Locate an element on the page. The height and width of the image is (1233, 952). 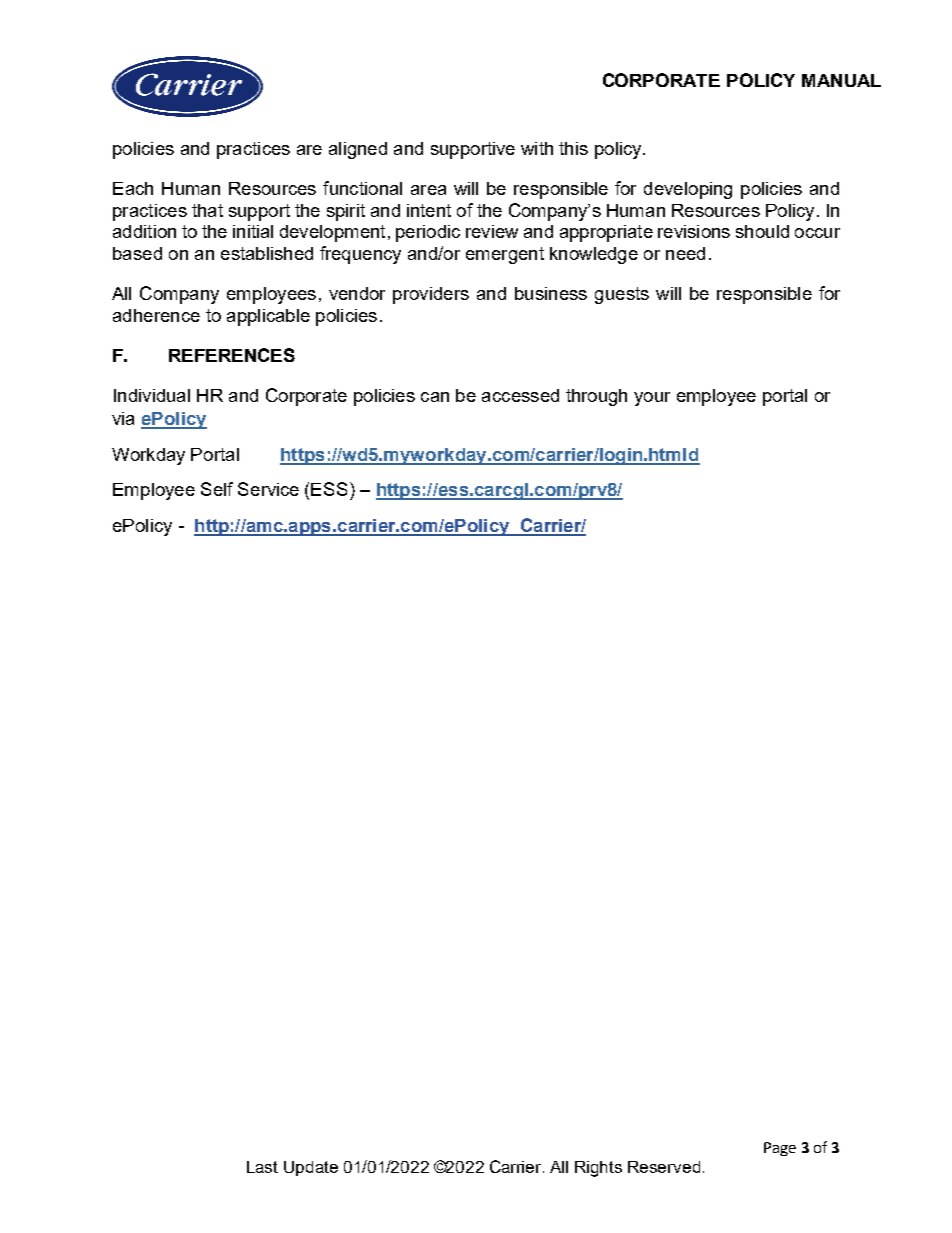
Service is located at coordinates (268, 489).
